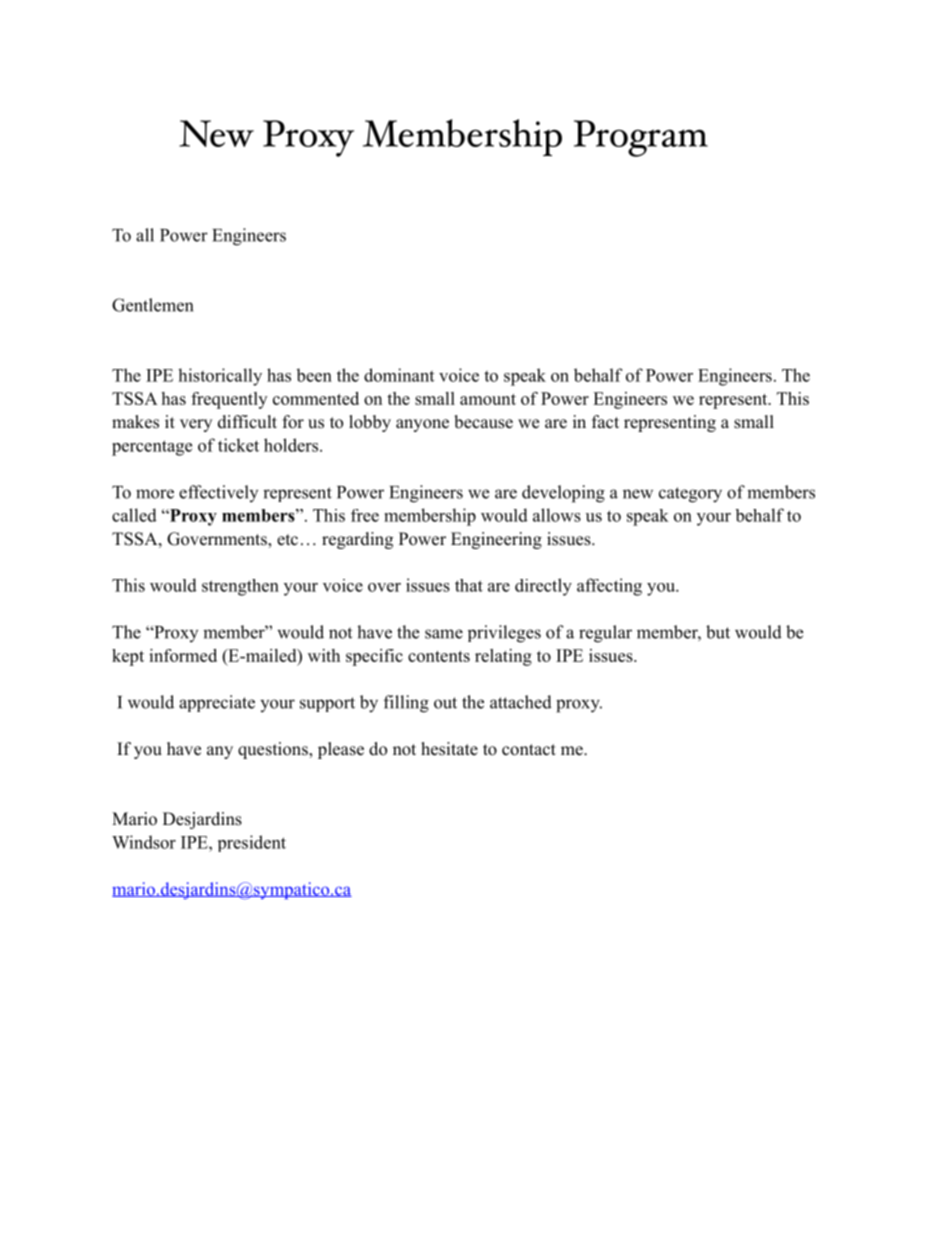  Describe the element at coordinates (217, 703) in the page. I see `appreciate` at that location.
